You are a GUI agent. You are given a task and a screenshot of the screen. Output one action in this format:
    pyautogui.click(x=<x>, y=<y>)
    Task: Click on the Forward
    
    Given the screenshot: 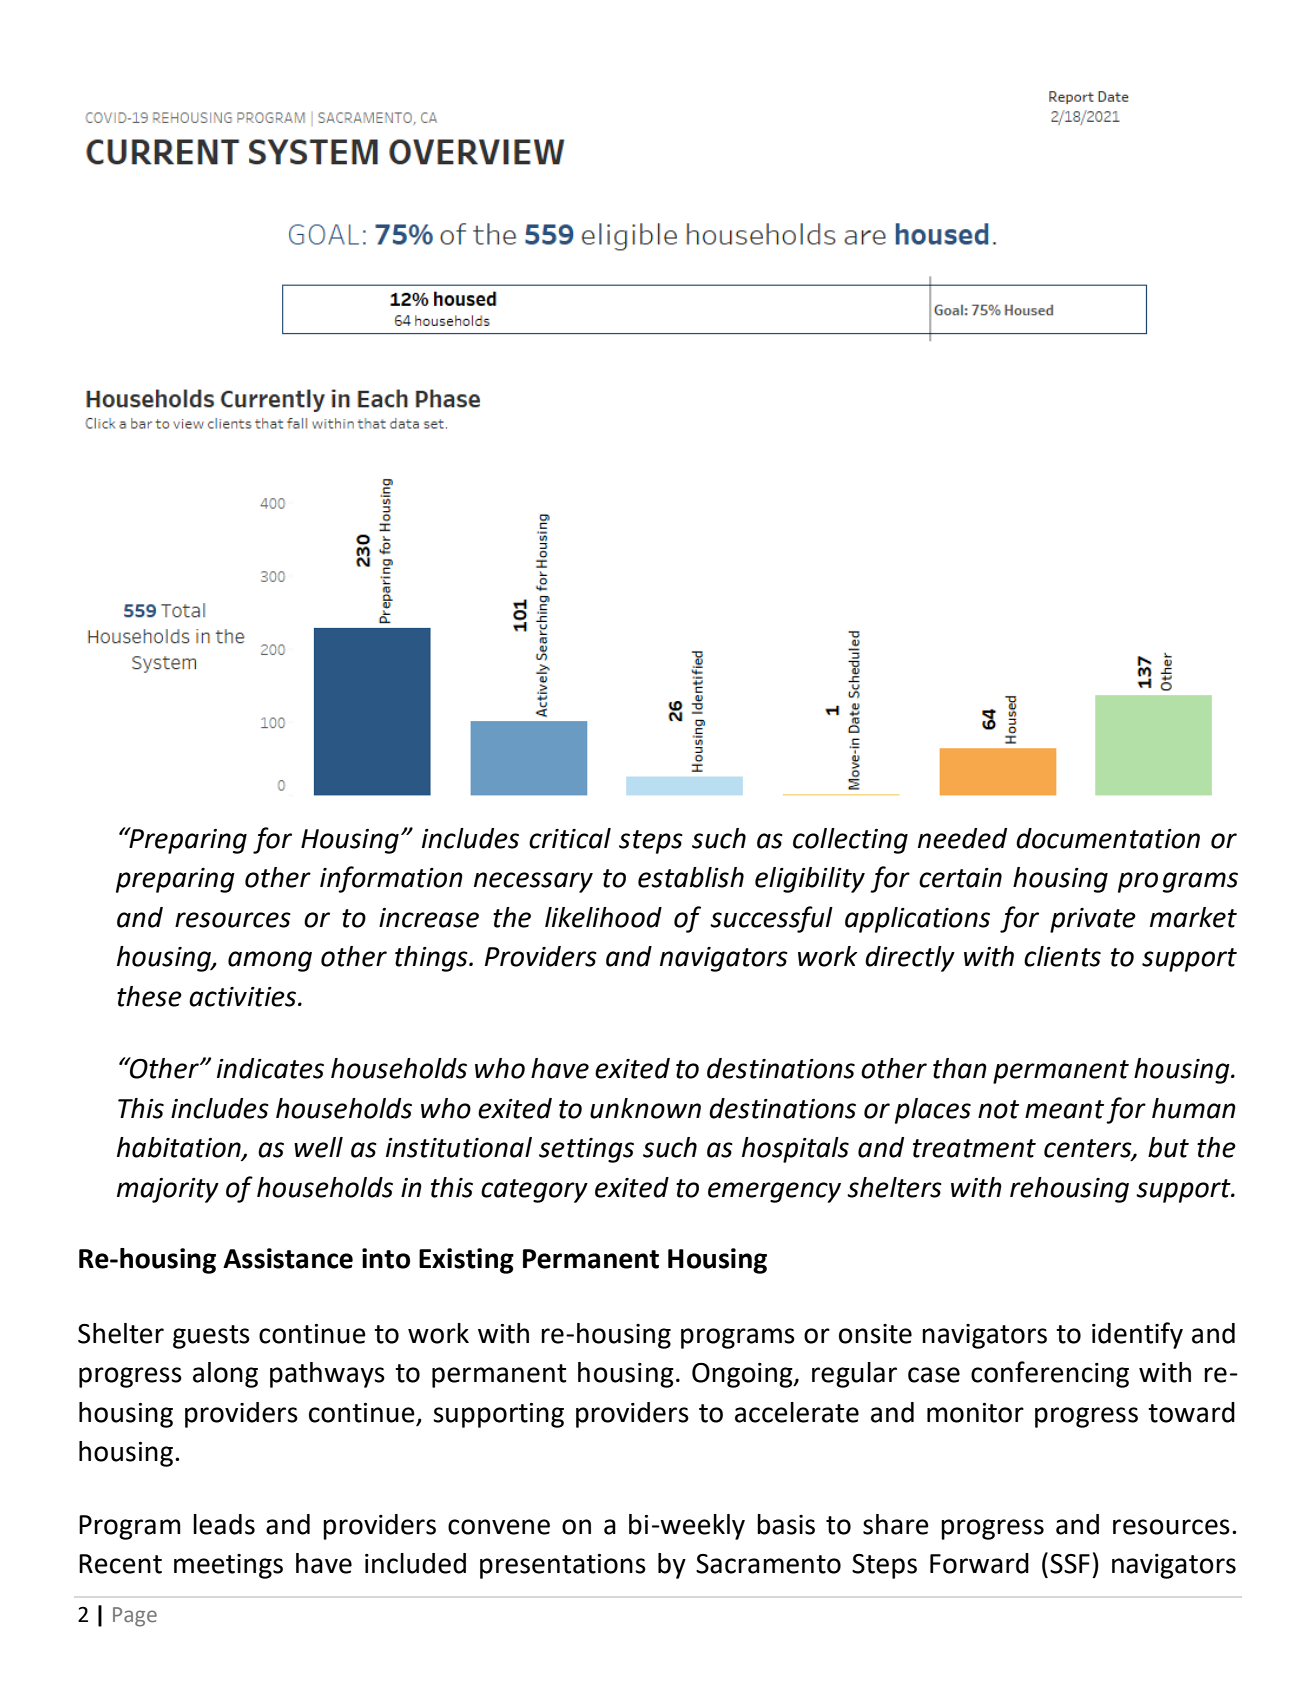 What is the action you would take?
    pyautogui.click(x=979, y=1563)
